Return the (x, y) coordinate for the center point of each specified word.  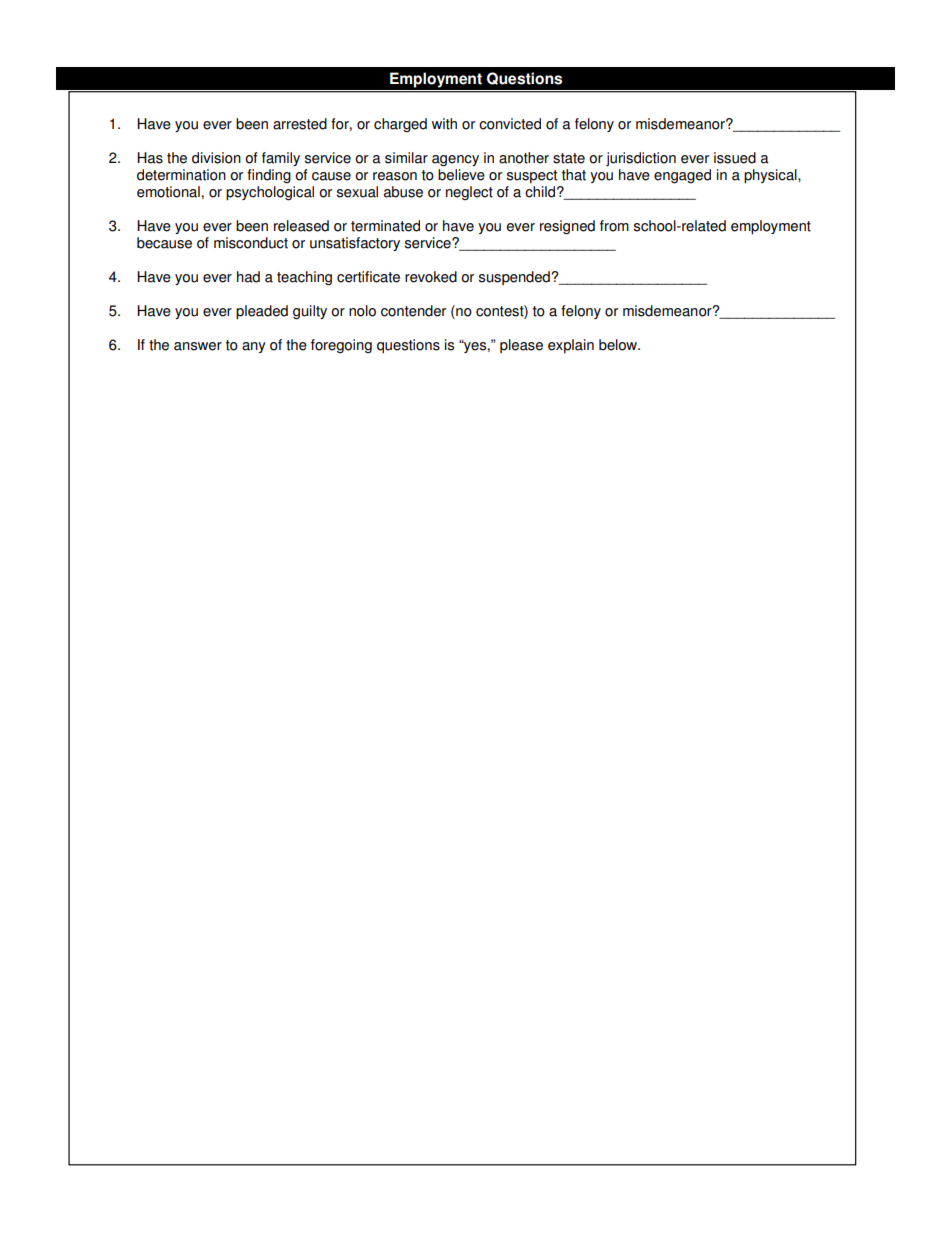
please (521, 346)
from (614, 226)
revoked (431, 277)
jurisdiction (641, 159)
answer (198, 346)
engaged (682, 176)
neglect (469, 193)
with (444, 124)
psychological (270, 193)
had (248, 277)
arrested (300, 124)
